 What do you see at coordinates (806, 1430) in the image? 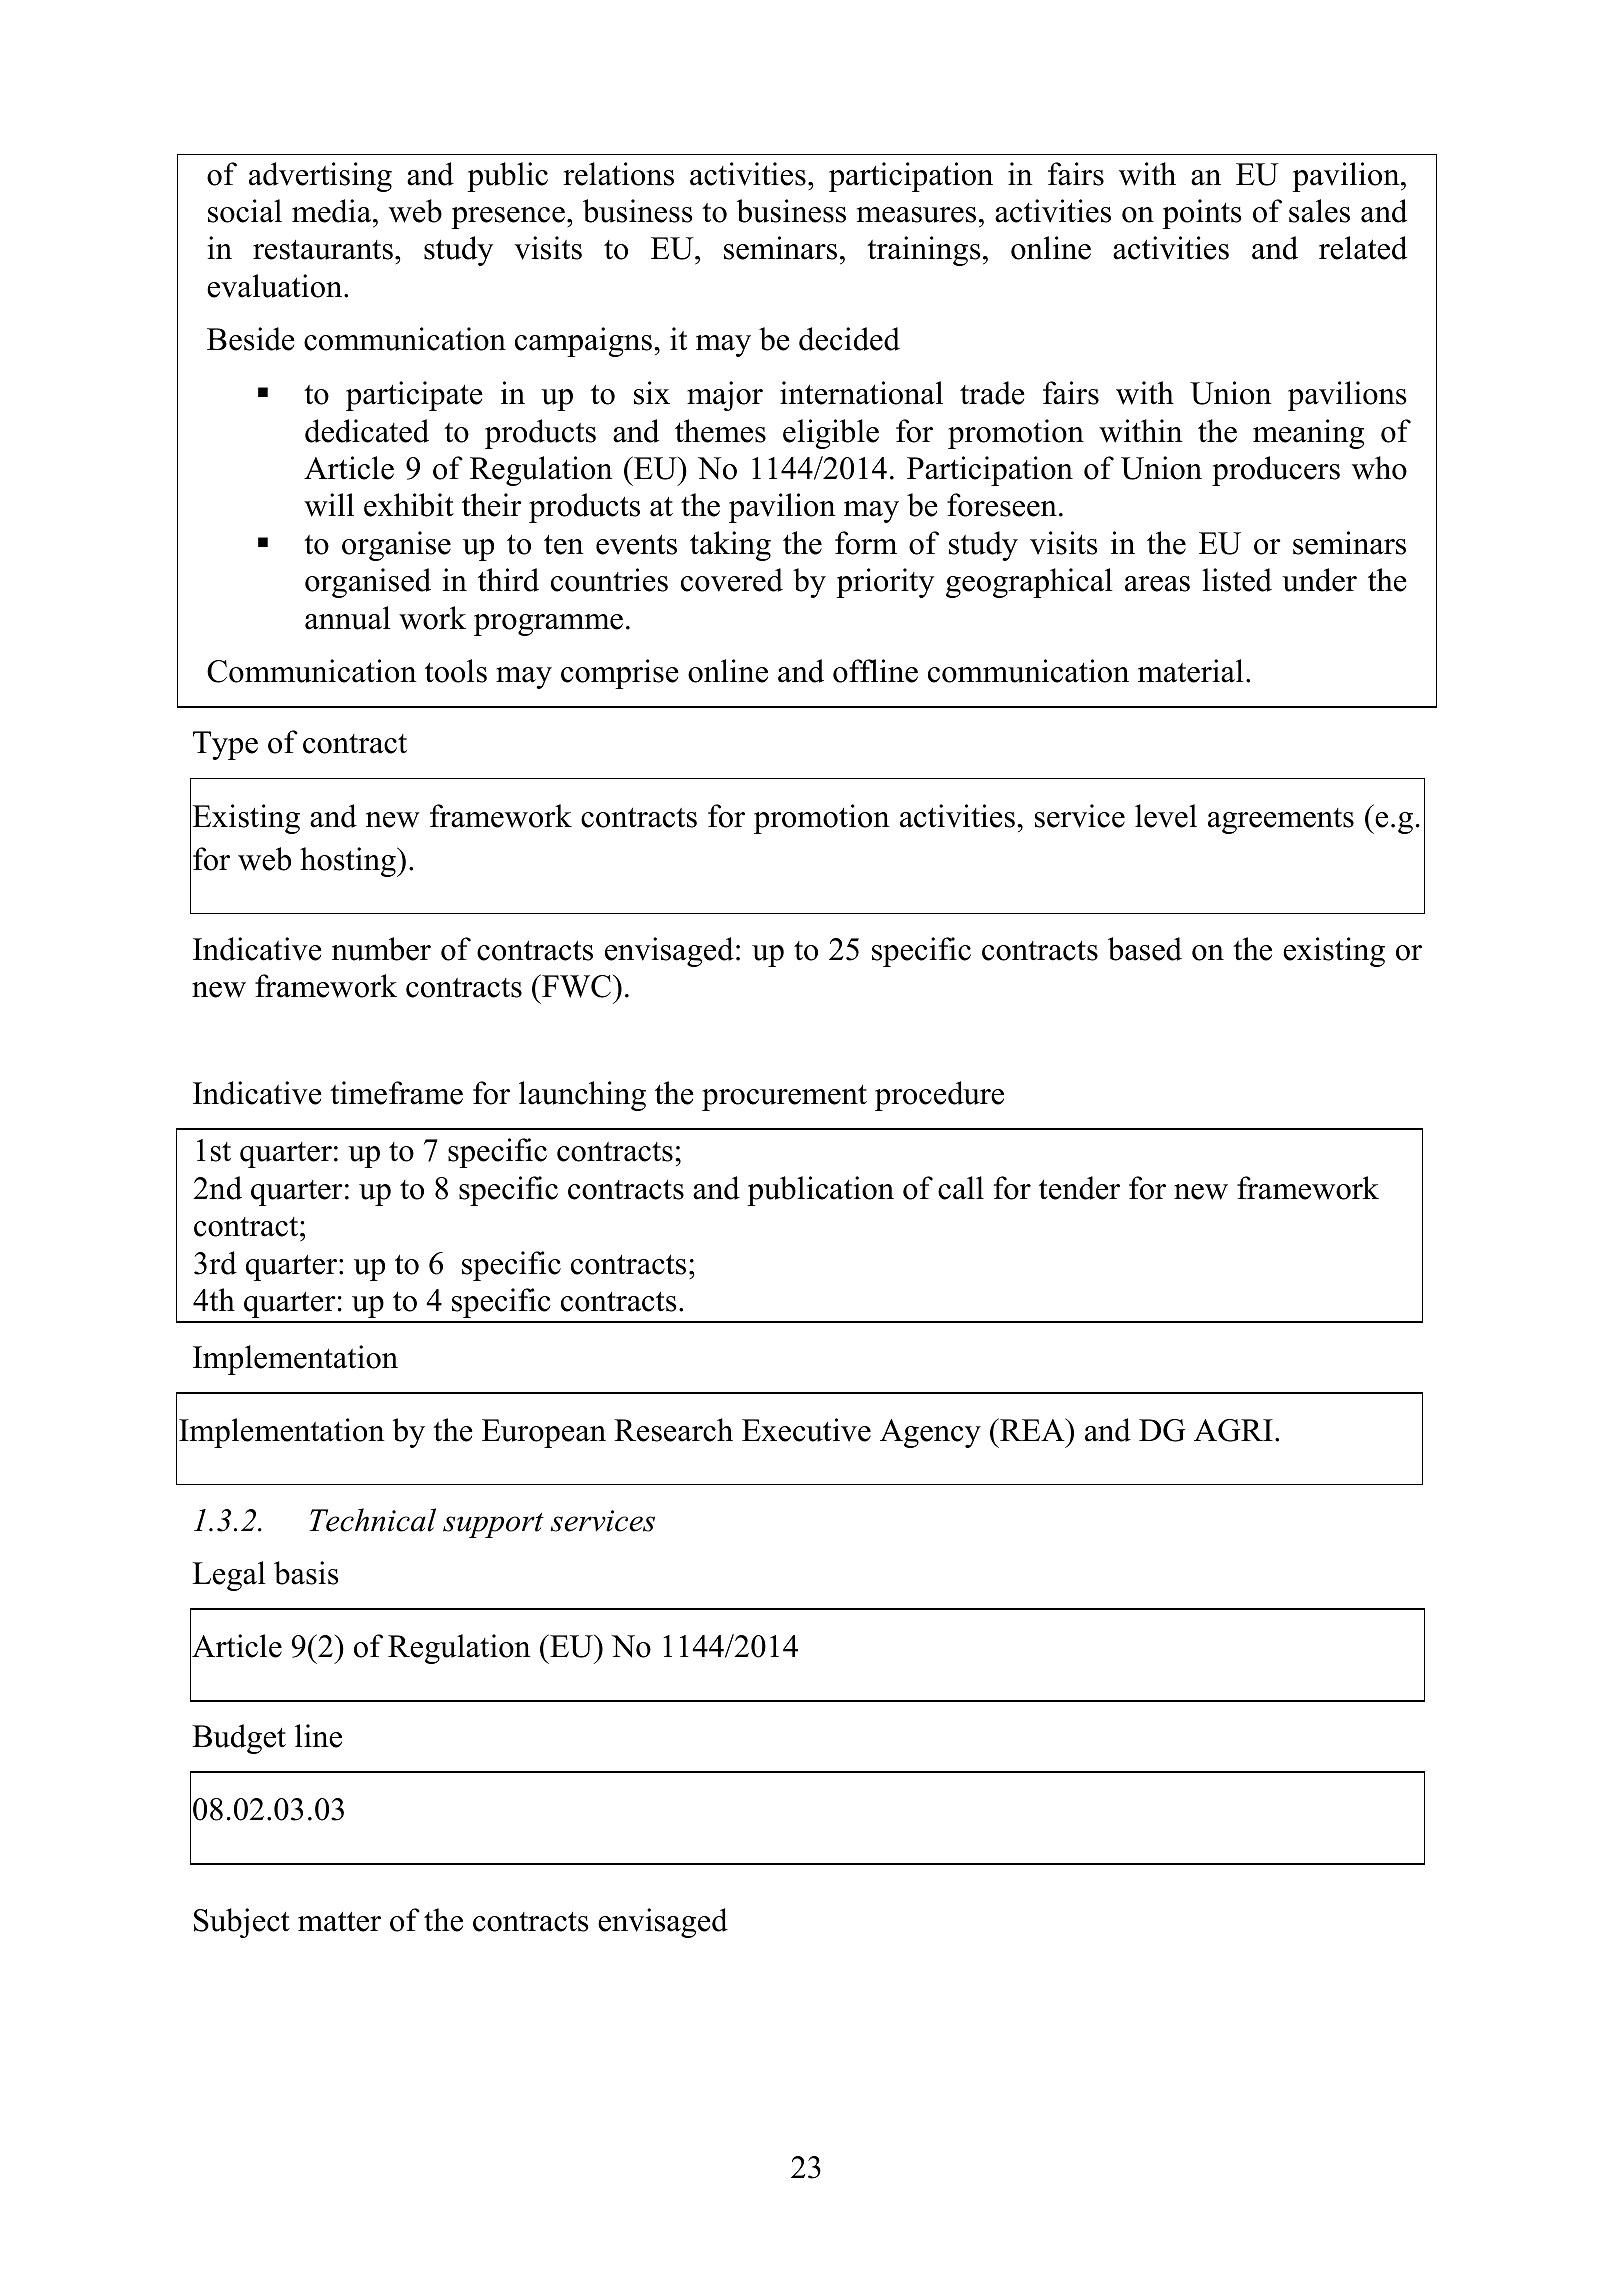
I see `Executive` at bounding box center [806, 1430].
